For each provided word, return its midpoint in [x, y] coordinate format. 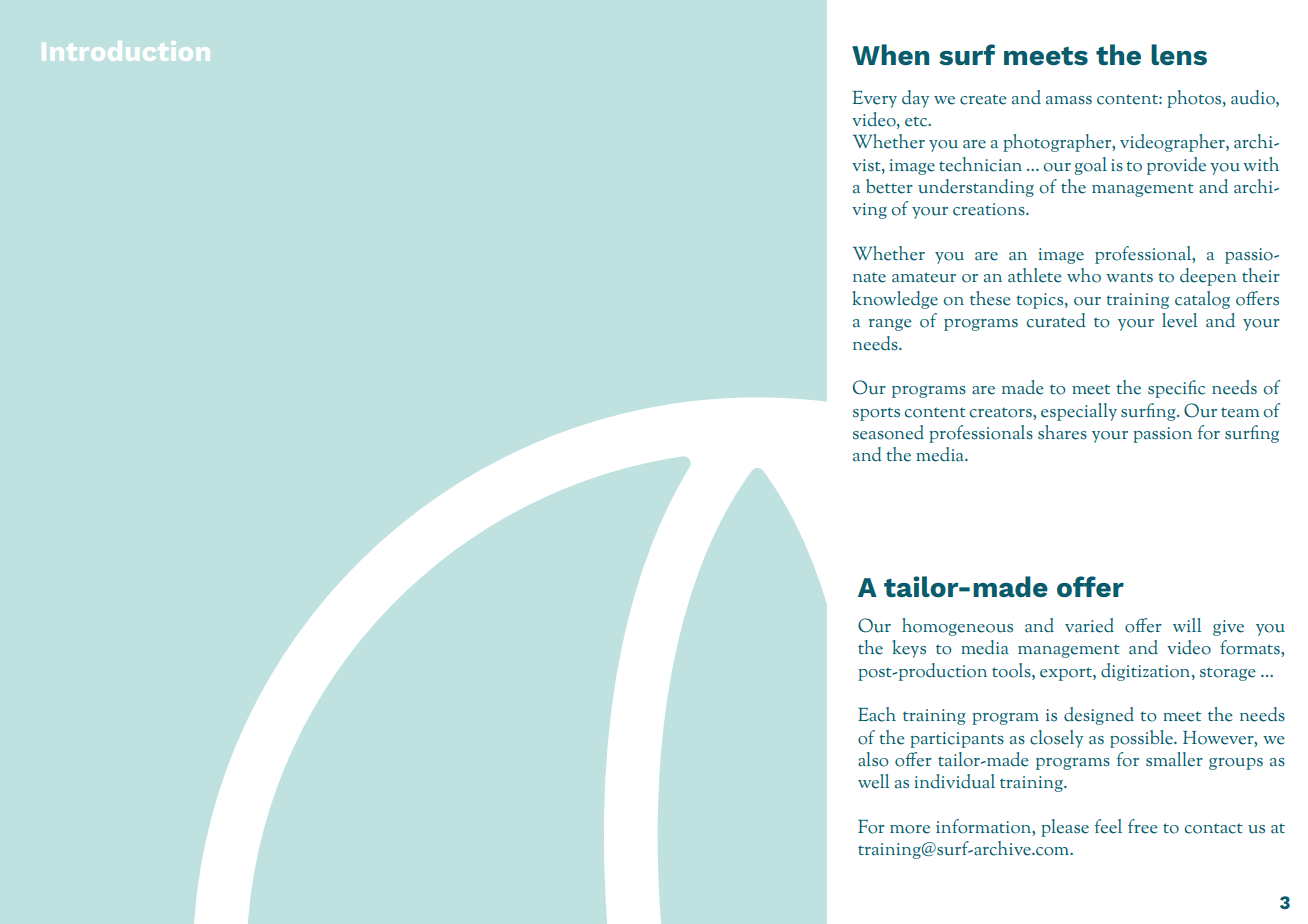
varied [1089, 625]
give [1228, 628]
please [1065, 828]
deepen [1208, 277]
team [1240, 412]
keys [909, 649]
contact [1214, 828]
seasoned [888, 432]
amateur [924, 277]
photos [1195, 99]
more [910, 829]
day [915, 99]
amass [1069, 100]
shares [1062, 432]
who [1084, 275]
